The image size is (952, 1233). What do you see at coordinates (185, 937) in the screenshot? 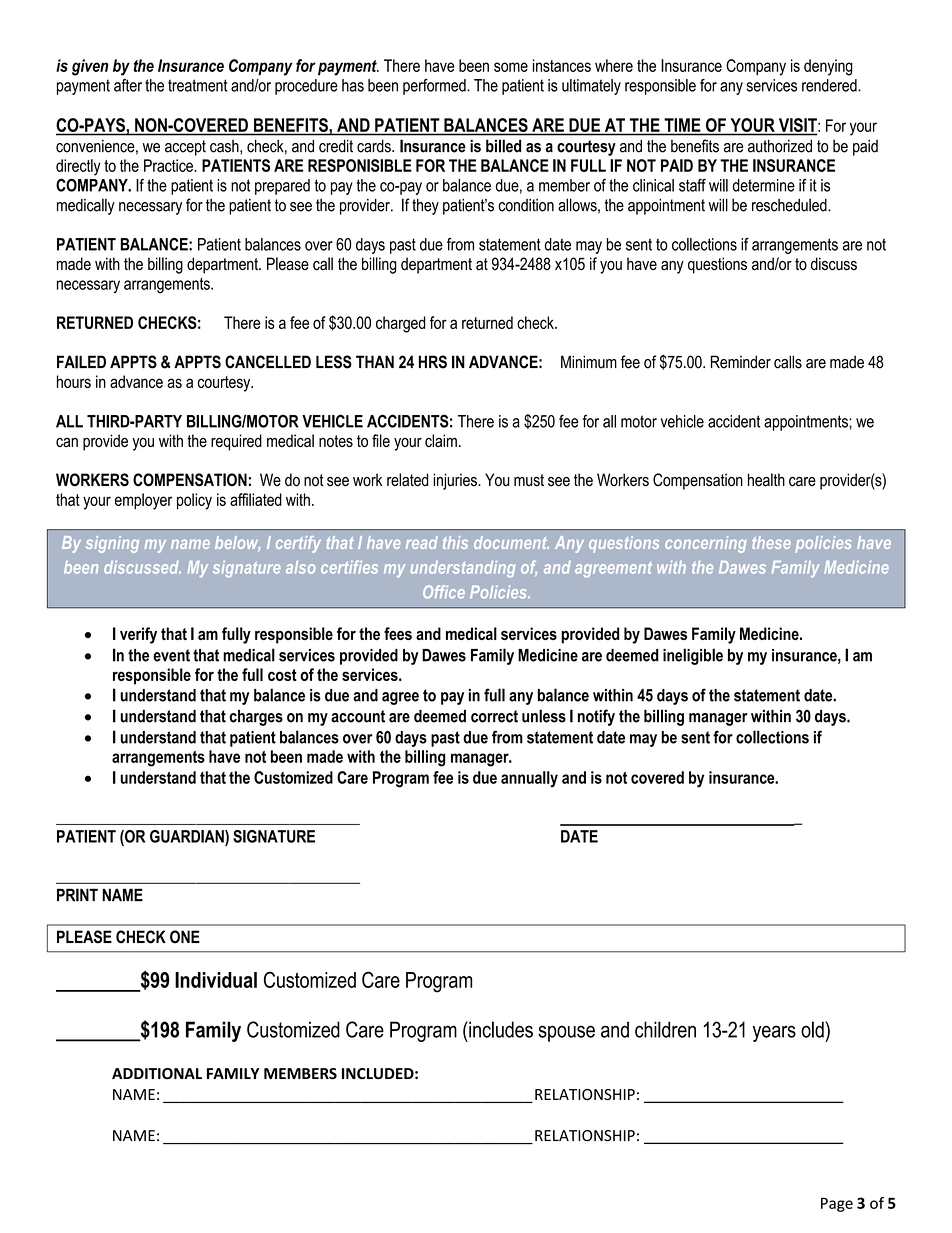
I see `ONE` at bounding box center [185, 937].
